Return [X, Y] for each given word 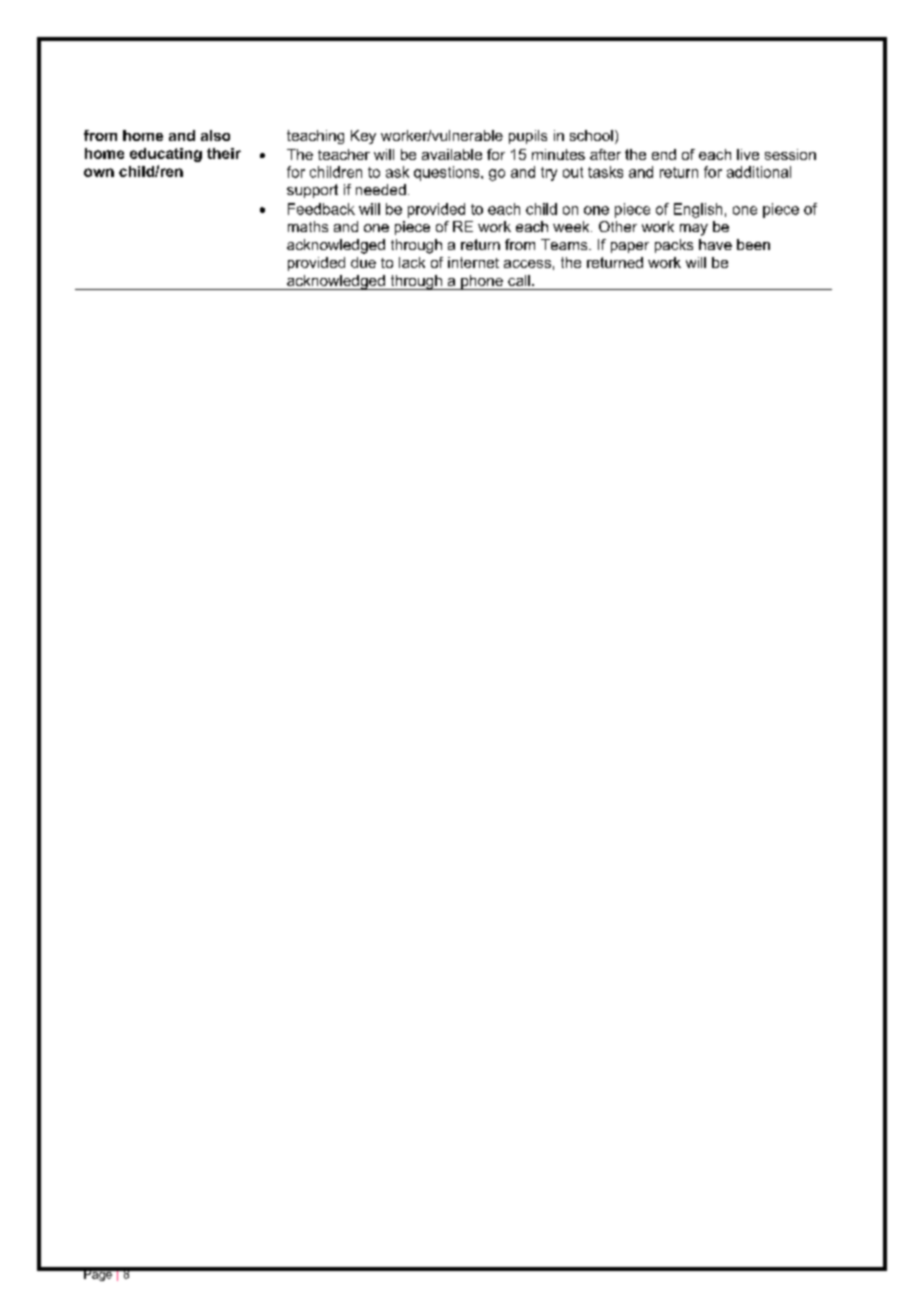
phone [482, 282]
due [363, 262]
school [591, 135]
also [215, 135]
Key [363, 137]
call [519, 280]
